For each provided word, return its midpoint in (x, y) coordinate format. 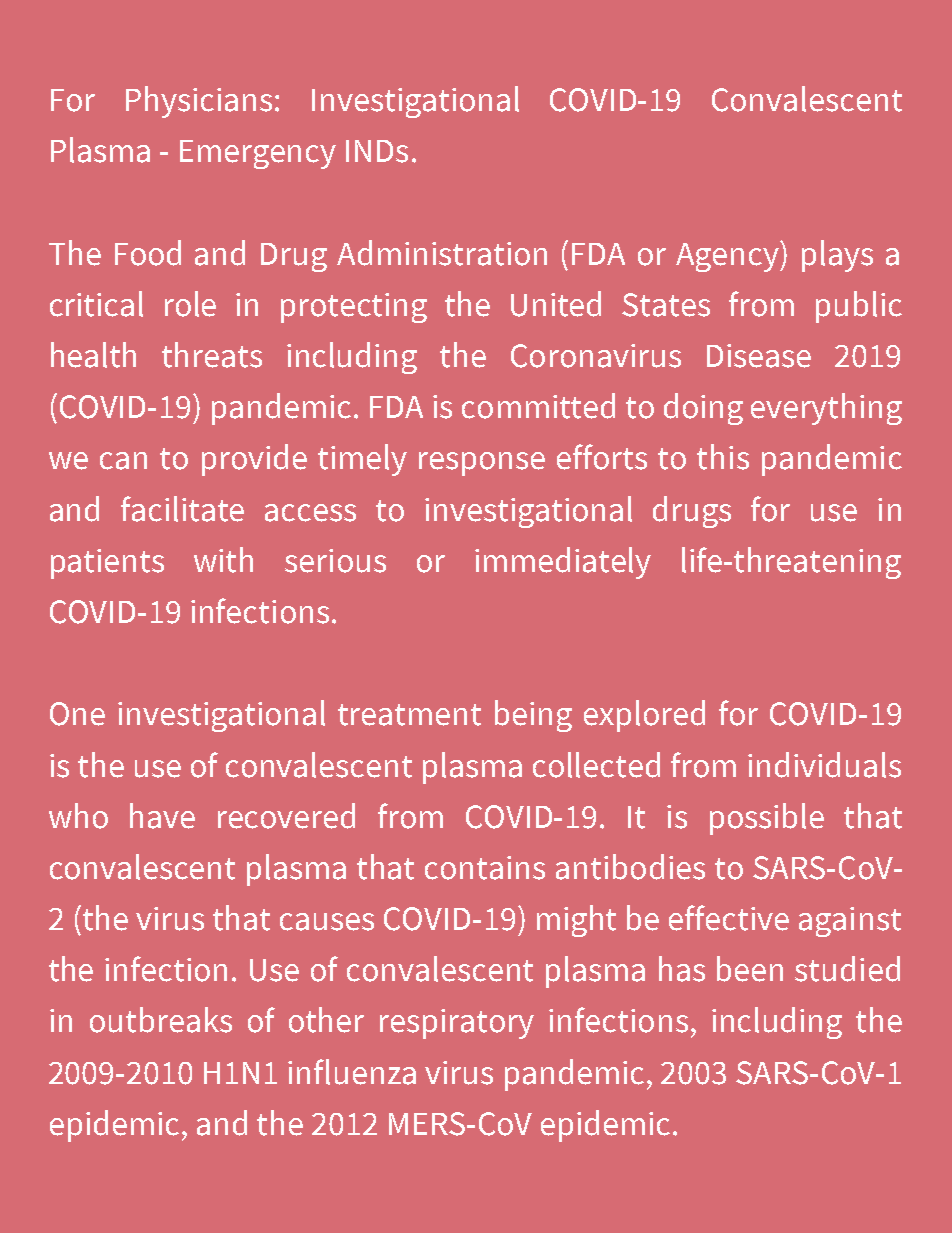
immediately (563, 563)
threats (212, 355)
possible (767, 819)
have (162, 816)
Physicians (199, 102)
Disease (759, 356)
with (223, 560)
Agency (728, 256)
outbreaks (161, 1020)
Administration (442, 253)
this (723, 457)
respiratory (457, 1024)
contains (485, 868)
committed (538, 406)
